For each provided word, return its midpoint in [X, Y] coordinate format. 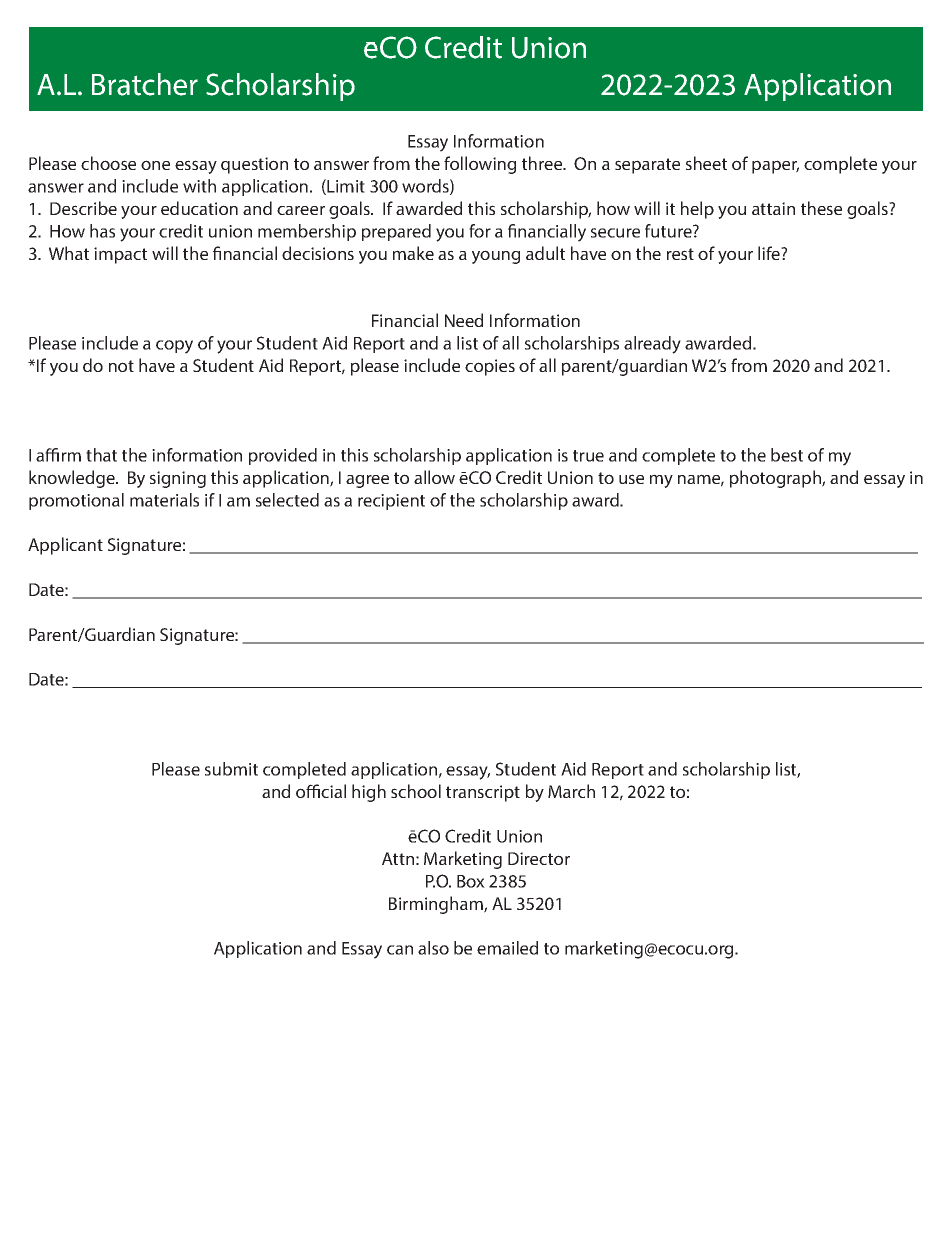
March [571, 791]
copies [490, 367]
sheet [706, 163]
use [631, 479]
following [480, 165]
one [155, 165]
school [416, 791]
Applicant [65, 546]
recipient [391, 502]
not [121, 366]
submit [231, 769]
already [652, 345]
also [433, 948]
